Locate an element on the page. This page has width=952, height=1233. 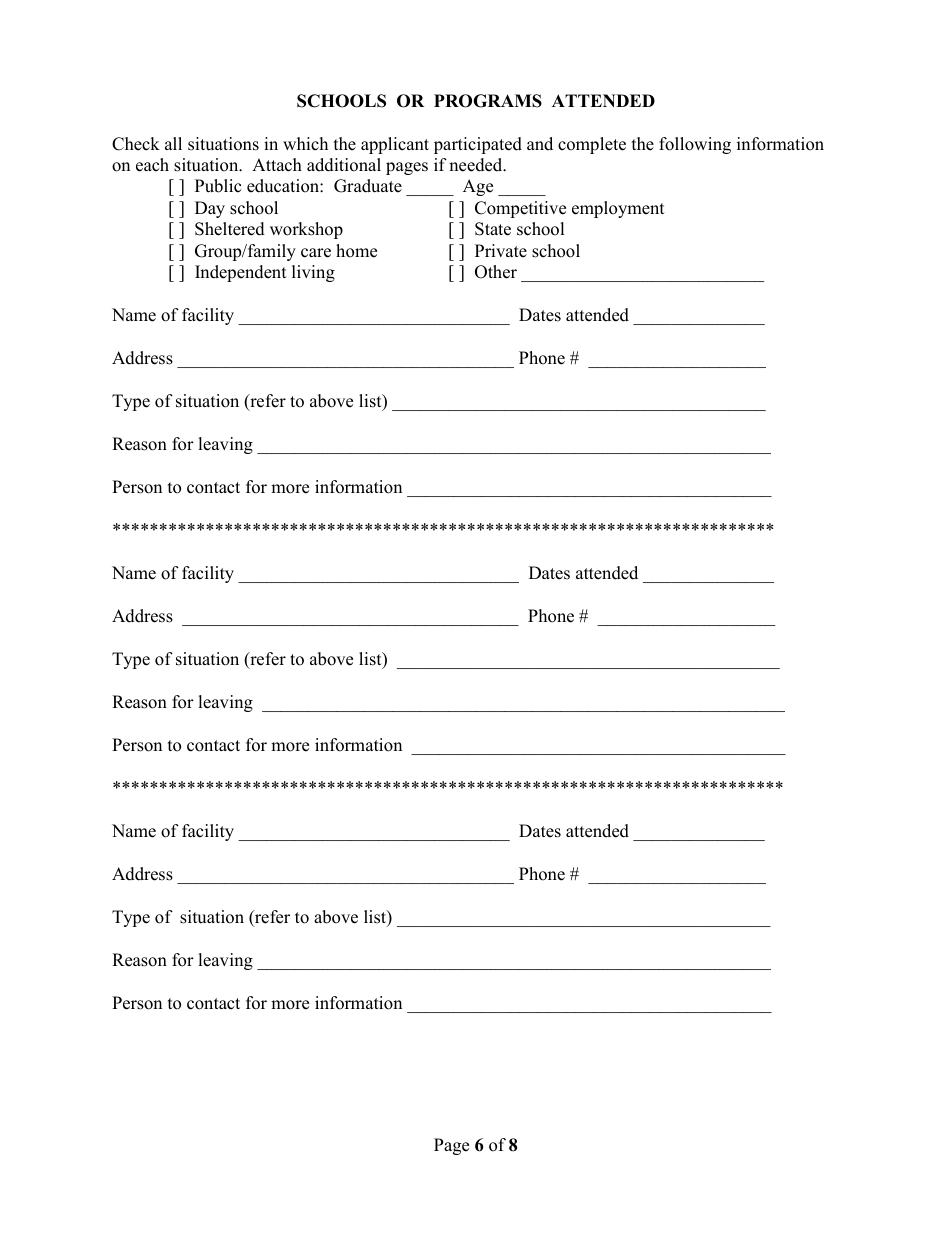
complete is located at coordinates (592, 145).
